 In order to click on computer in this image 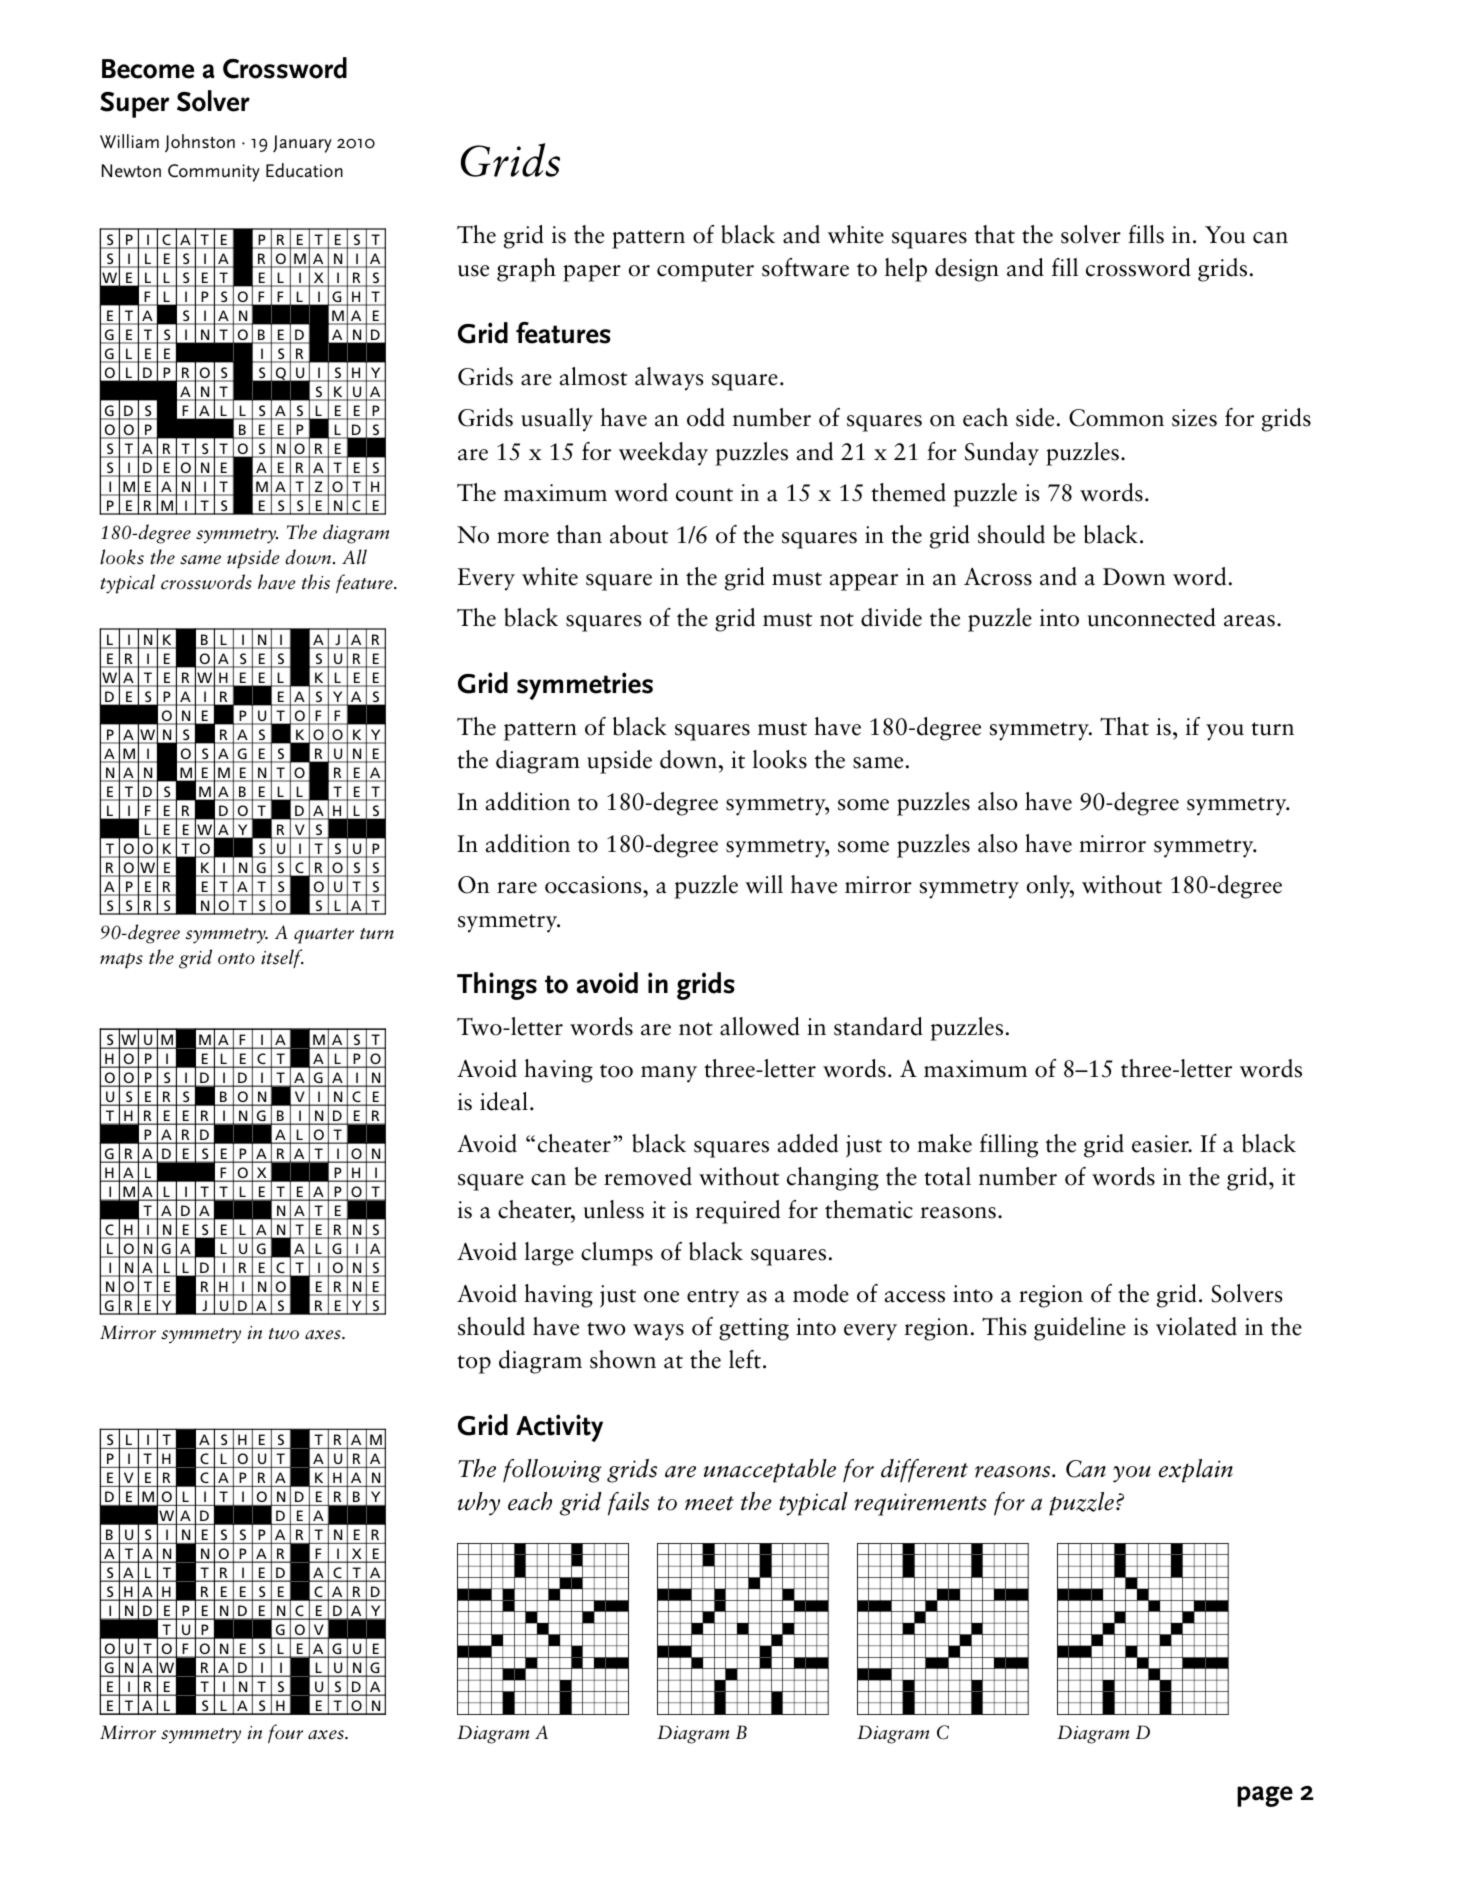, I will do `click(705, 272)`.
